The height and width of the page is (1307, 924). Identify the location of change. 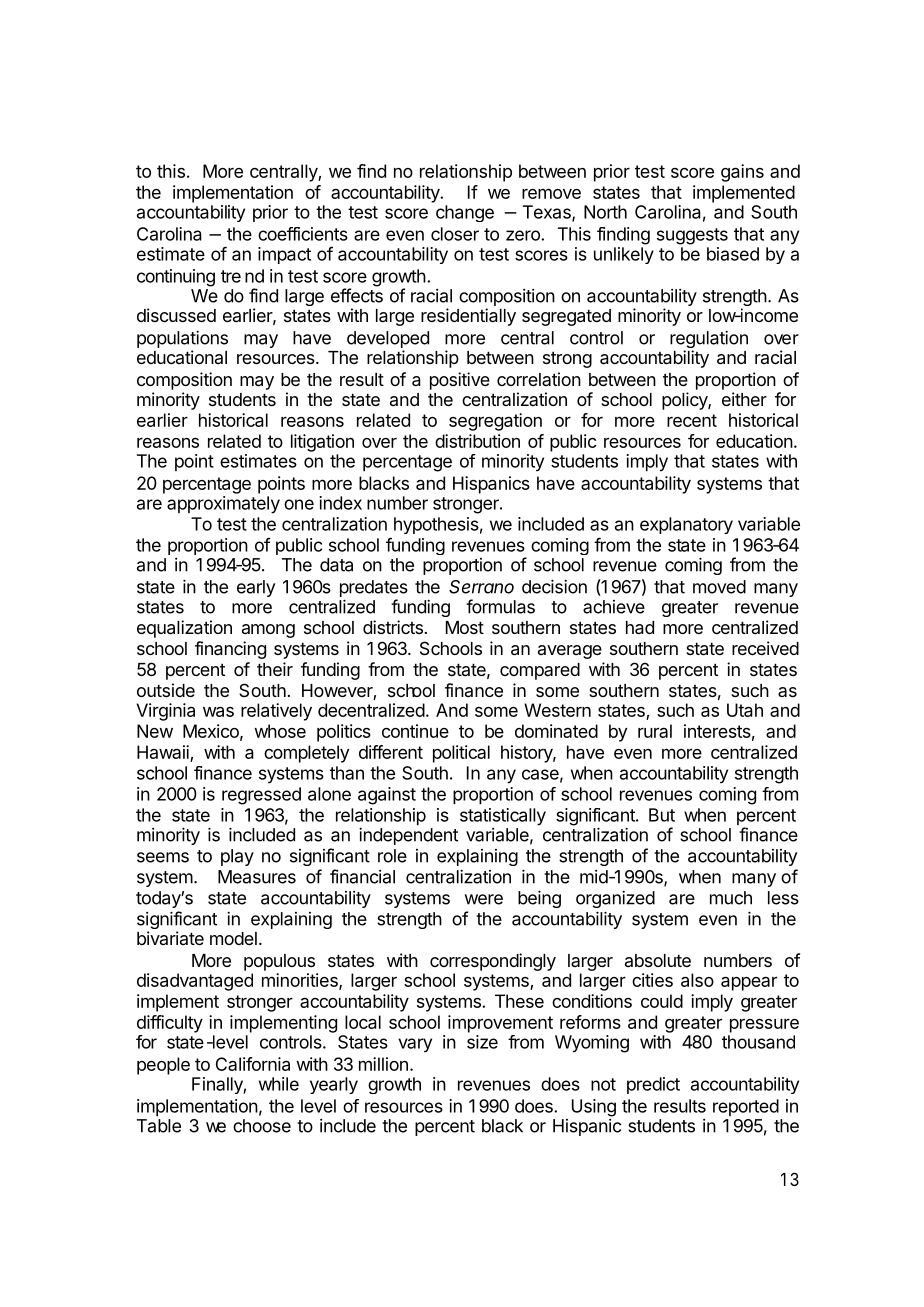
(465, 213).
